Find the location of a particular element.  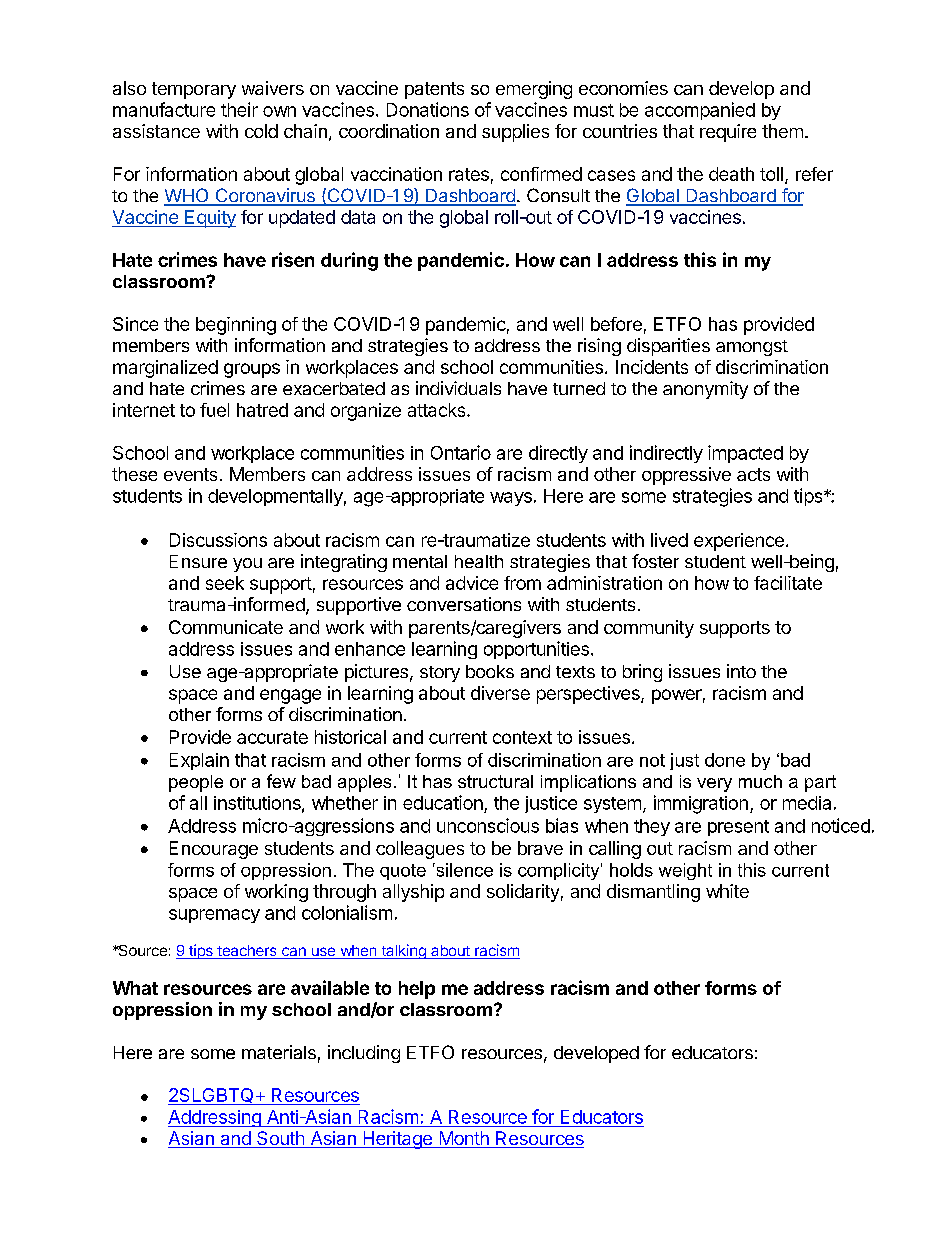

them is located at coordinates (782, 131).
